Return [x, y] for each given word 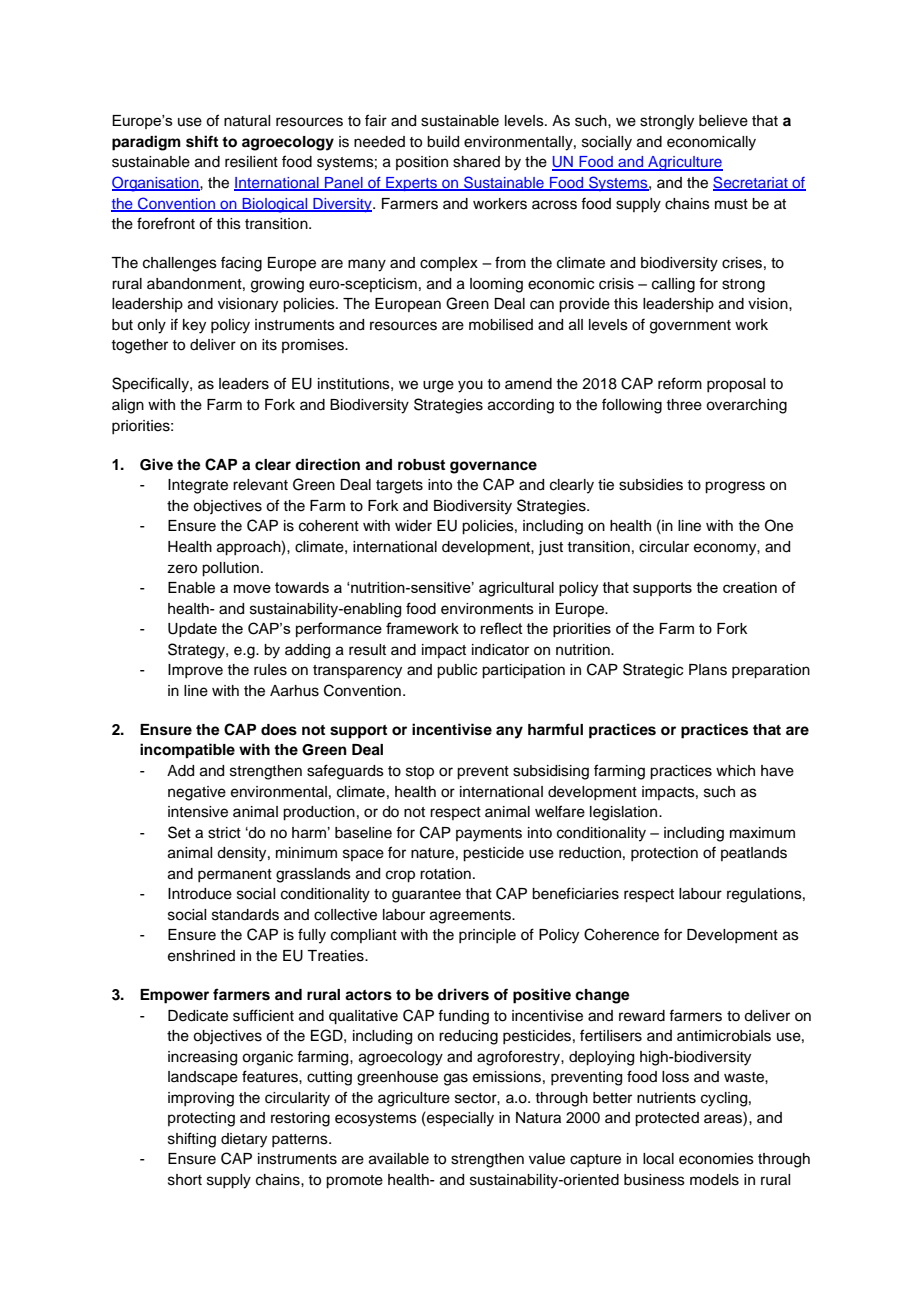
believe [723, 121]
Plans [708, 670]
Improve [195, 671]
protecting [201, 1119]
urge [438, 386]
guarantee [426, 896]
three [684, 405]
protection [664, 854]
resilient [251, 162]
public [457, 671]
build [443, 142]
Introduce [200, 894]
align [128, 406]
